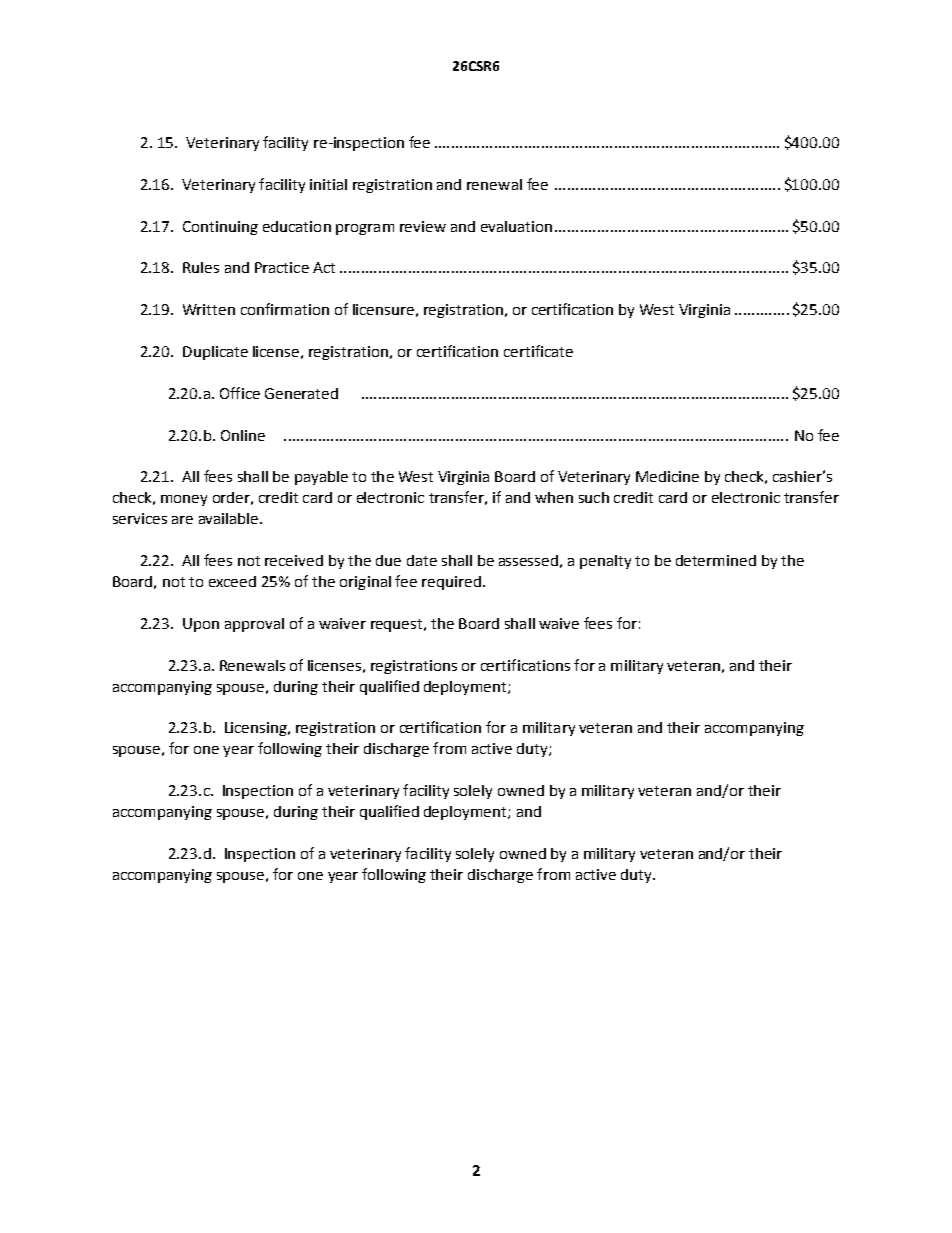 The width and height of the screenshot is (952, 1233). Describe the element at coordinates (605, 562) in the screenshot. I see `penalty` at that location.
